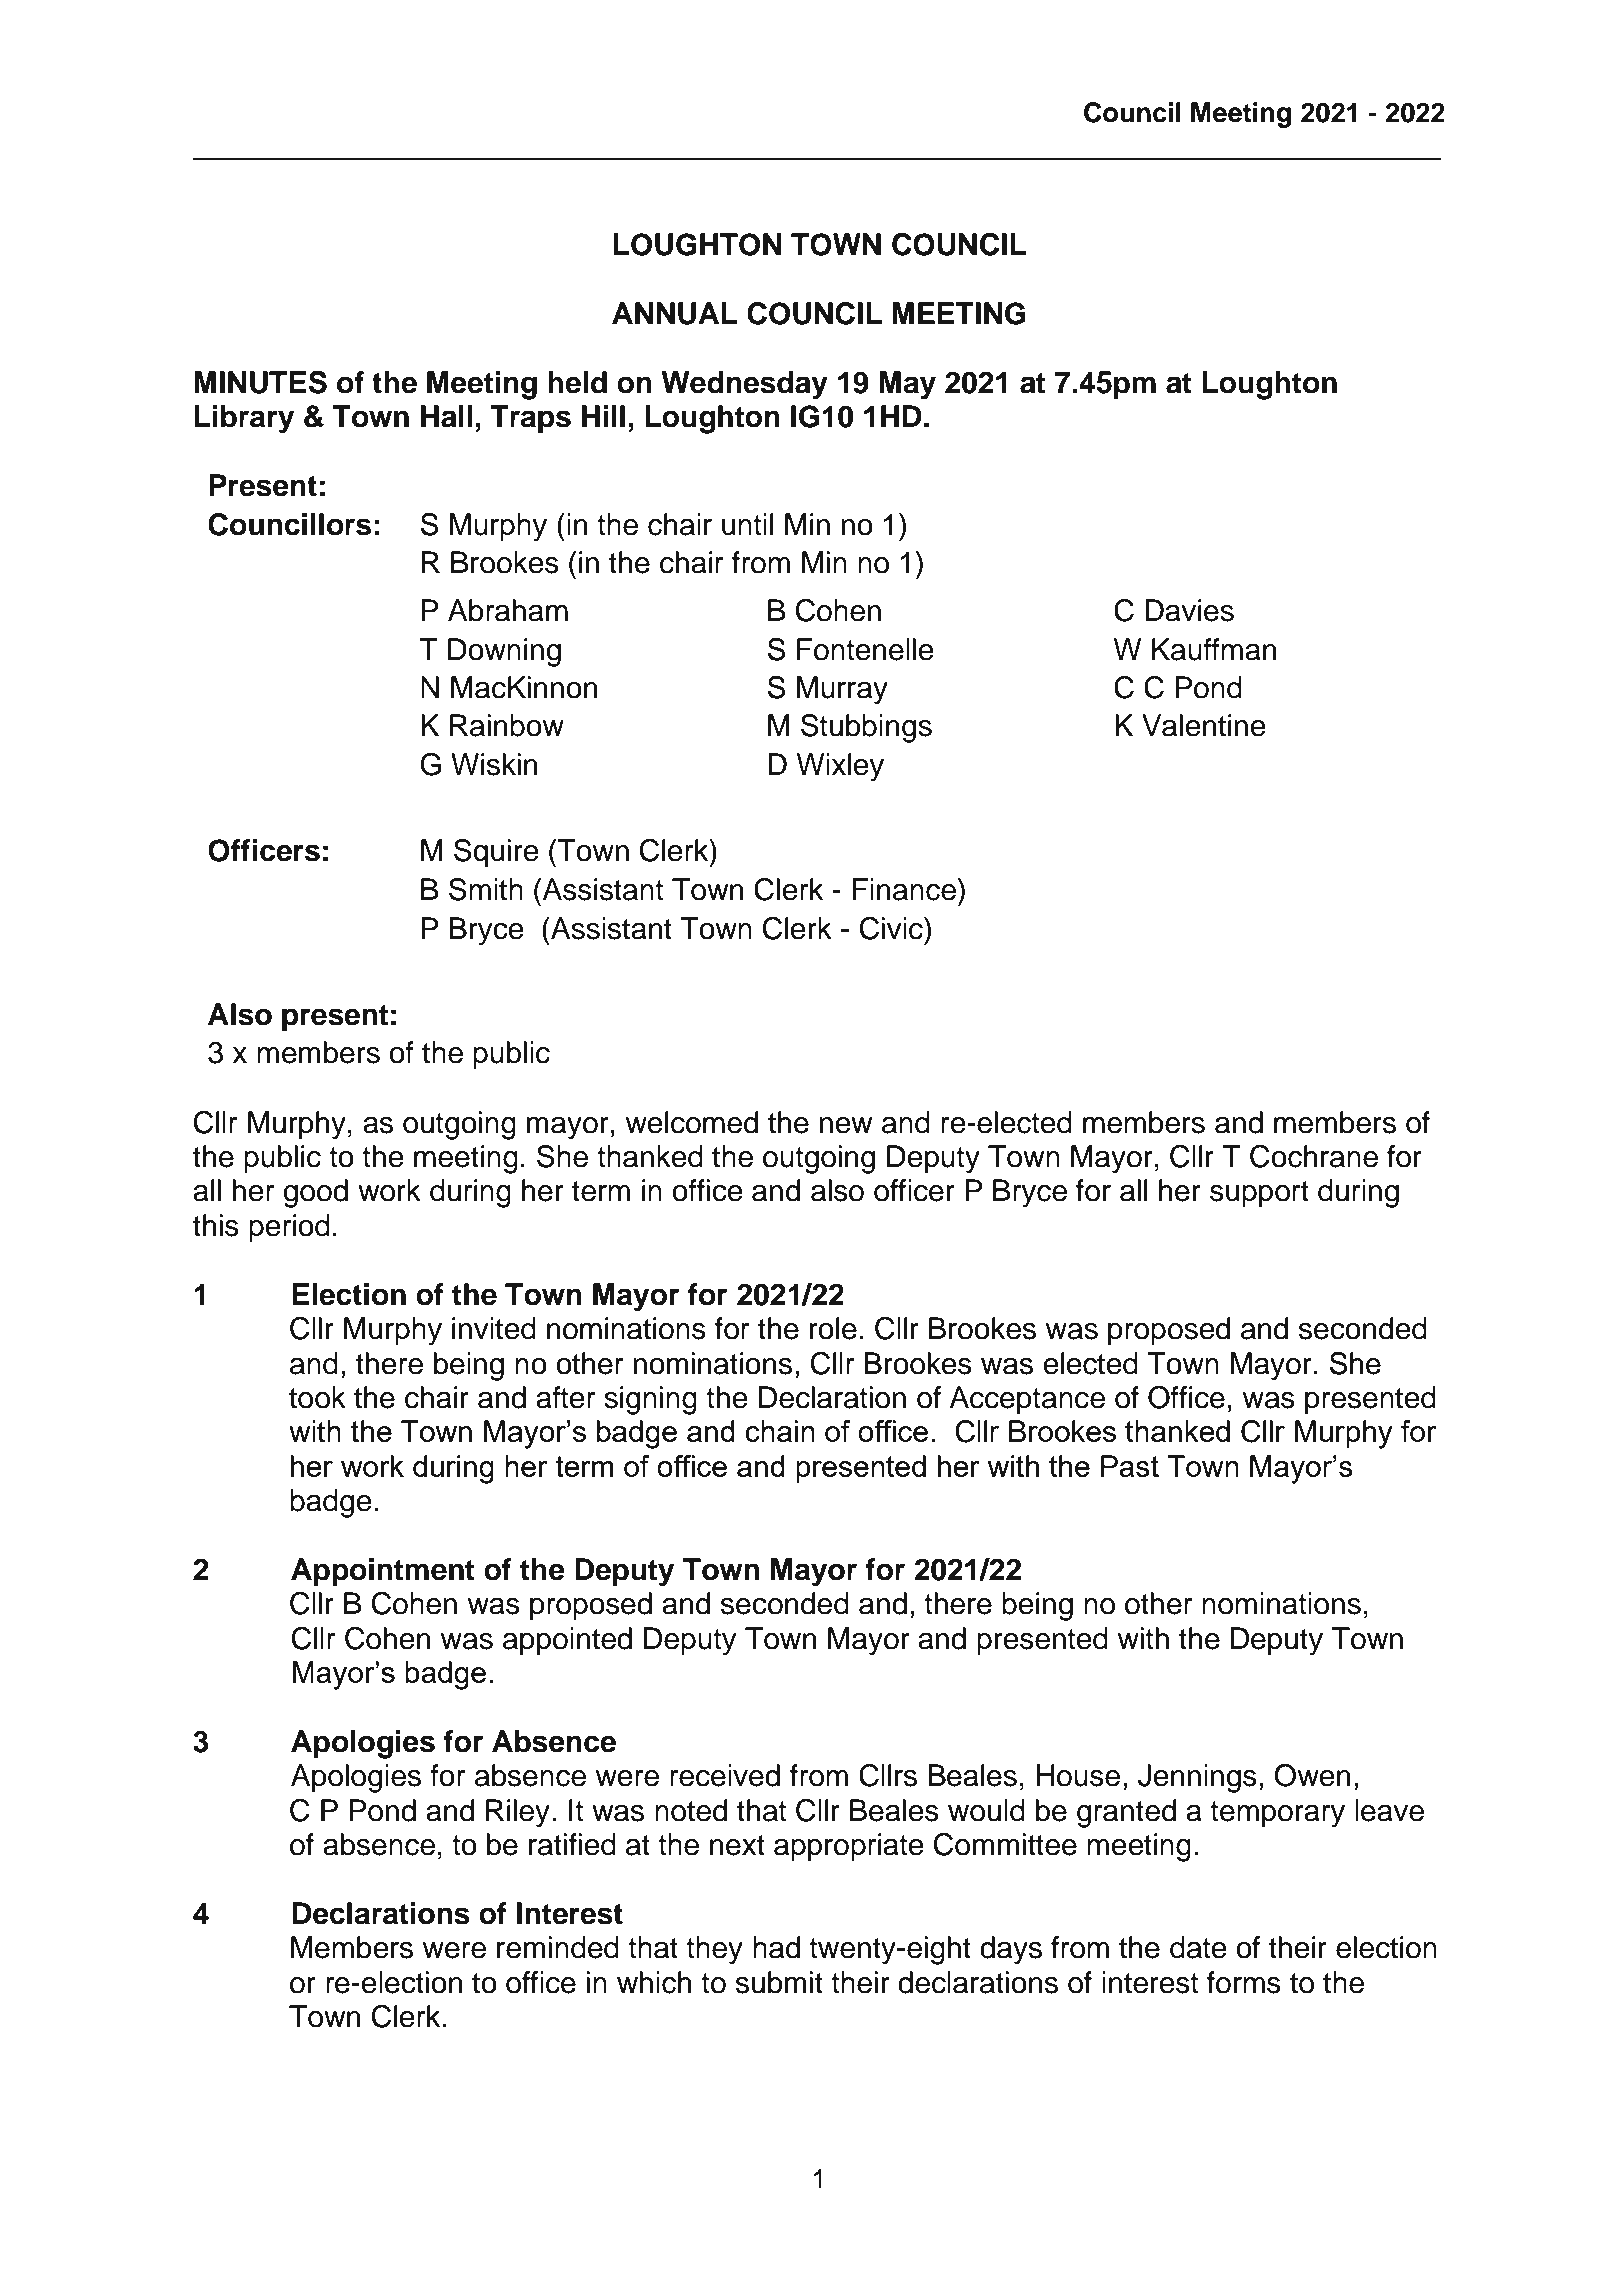 The height and width of the screenshot is (2290, 1619). What do you see at coordinates (1130, 1466) in the screenshot?
I see `Past` at bounding box center [1130, 1466].
